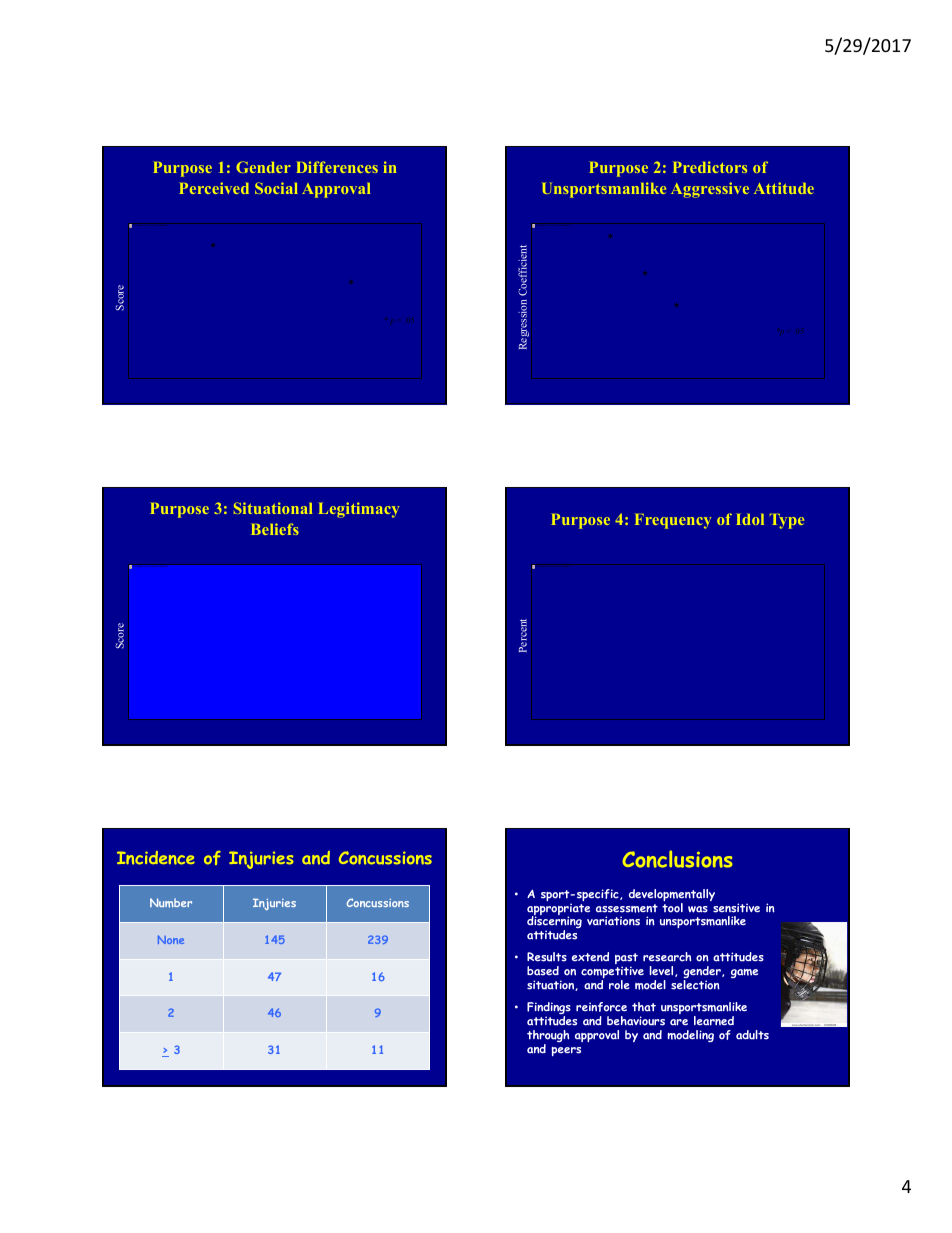 The width and height of the screenshot is (952, 1233). Describe the element at coordinates (214, 188) in the screenshot. I see `Perceived` at that location.
